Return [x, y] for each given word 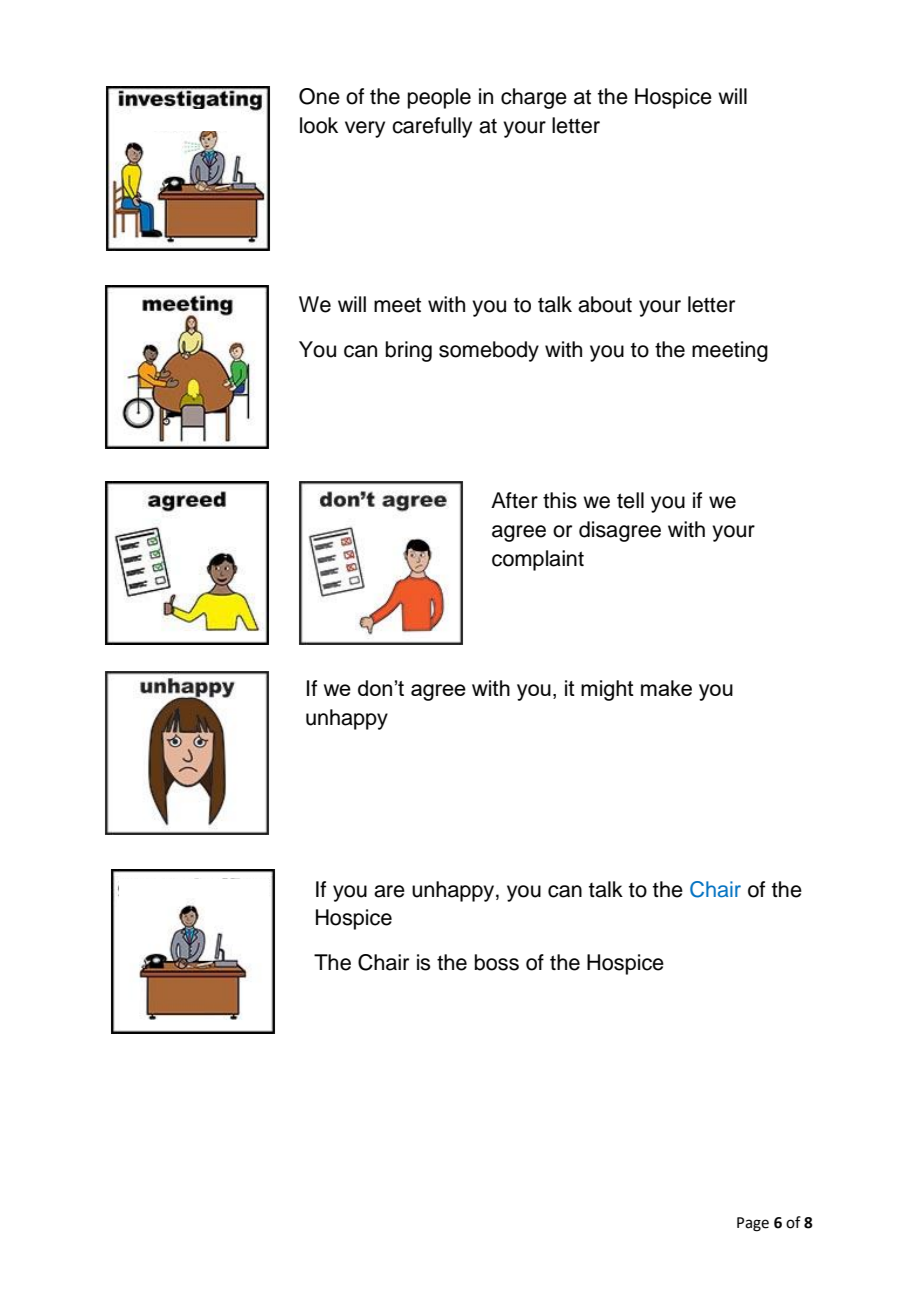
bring [409, 351]
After [514, 500]
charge [534, 98]
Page [753, 1224]
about [605, 304]
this [560, 500]
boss [497, 962]
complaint [538, 560]
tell [630, 500]
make [666, 688]
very [365, 129]
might [607, 690]
